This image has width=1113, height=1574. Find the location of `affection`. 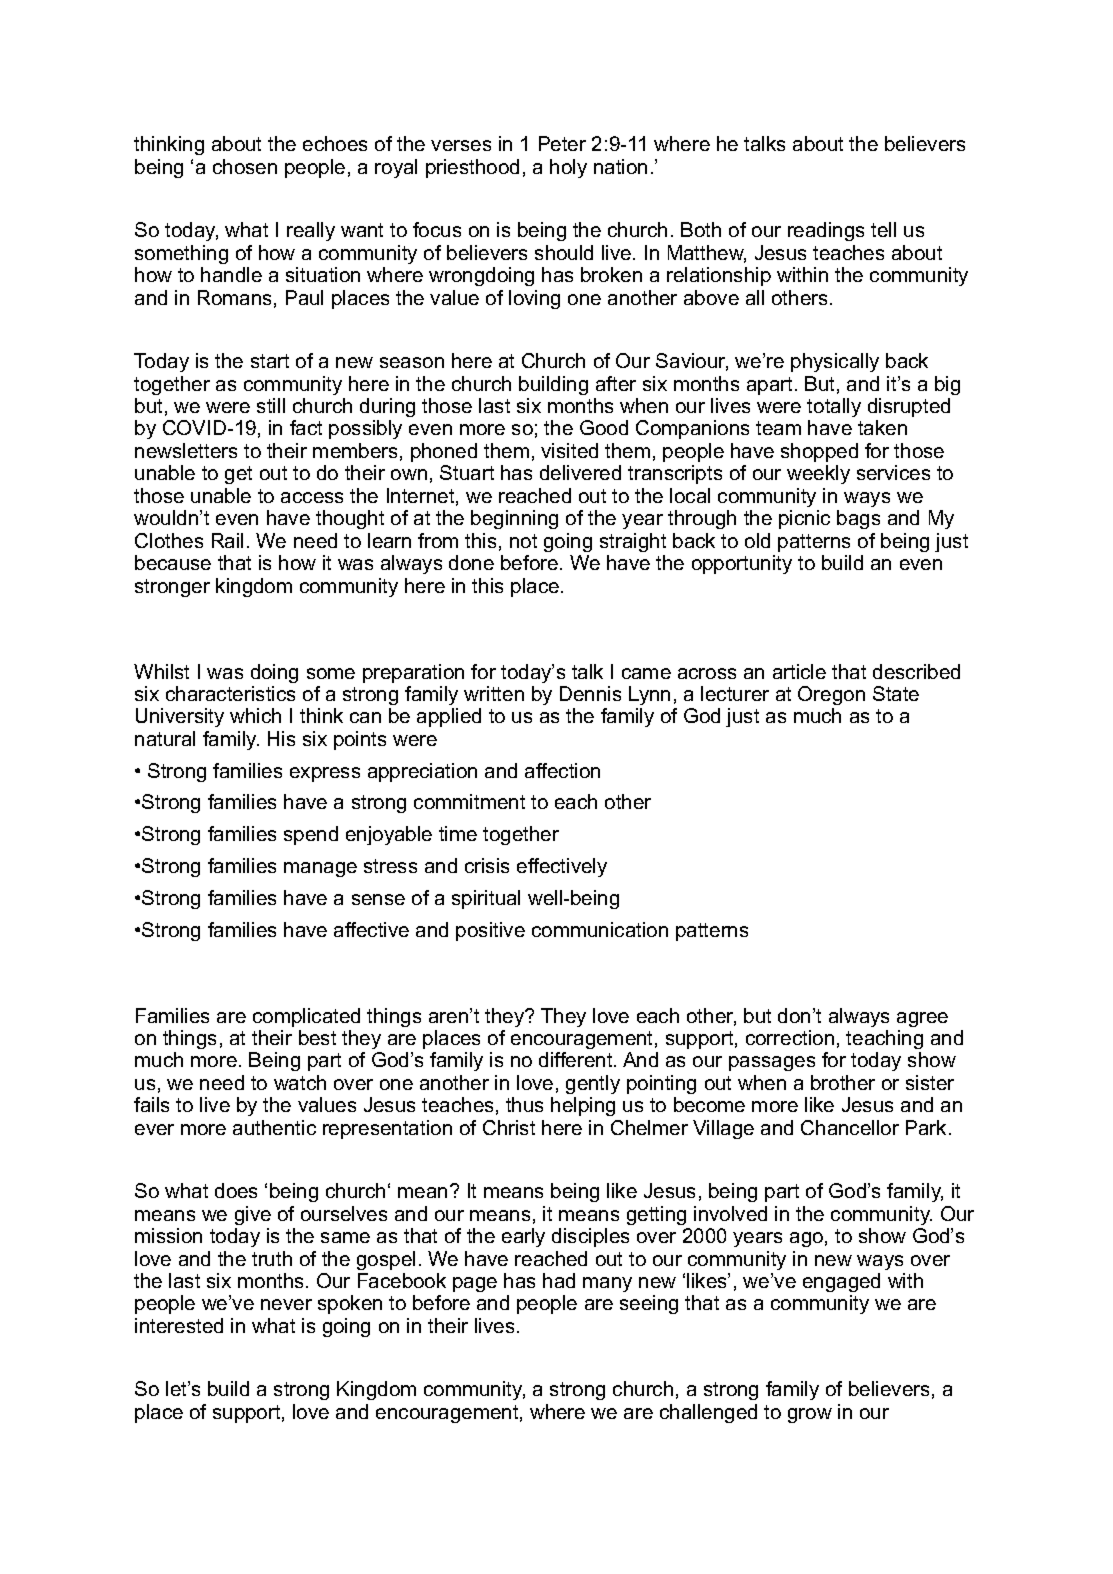

affection is located at coordinates (562, 770).
